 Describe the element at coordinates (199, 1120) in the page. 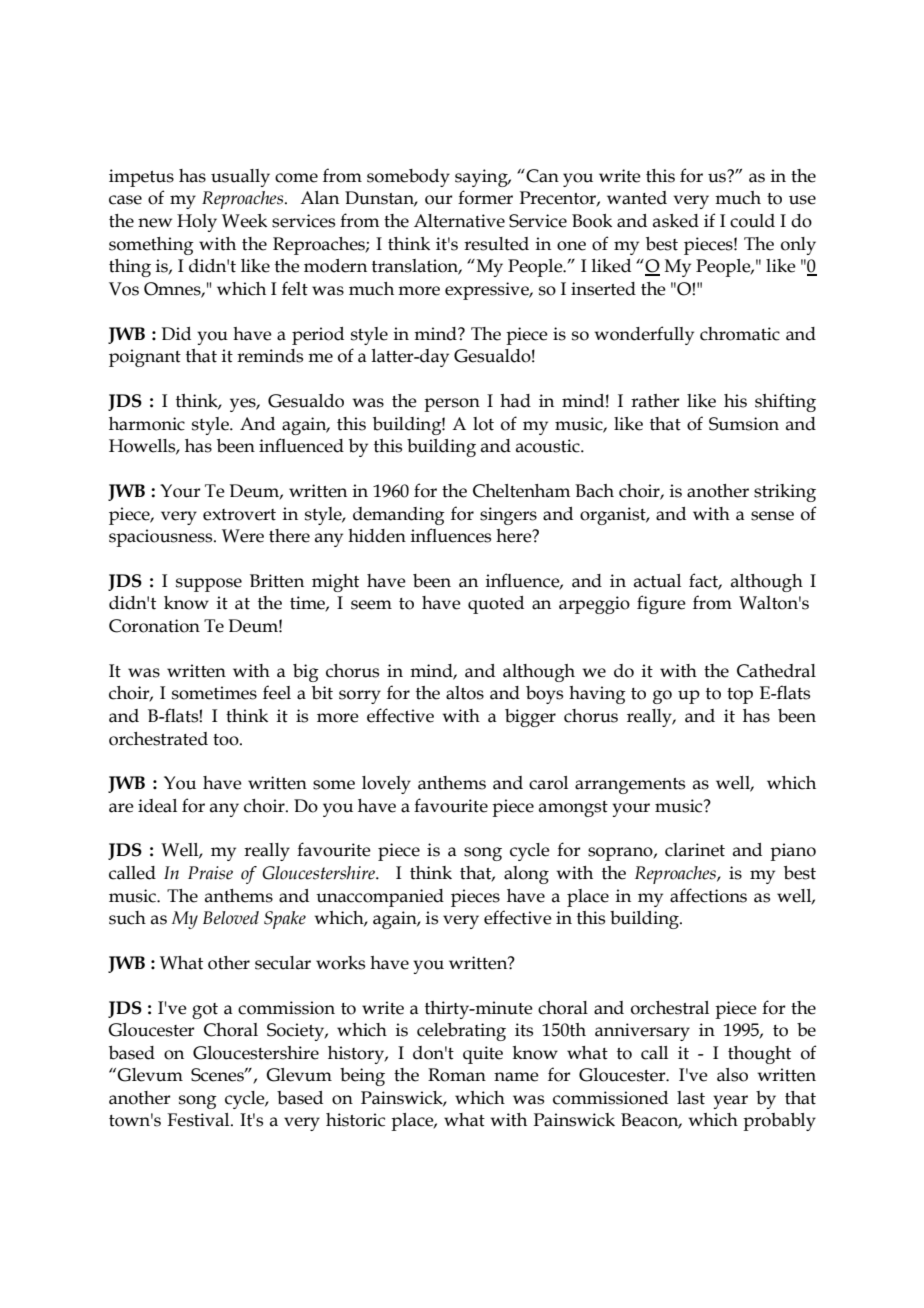

I see `Festival` at that location.
